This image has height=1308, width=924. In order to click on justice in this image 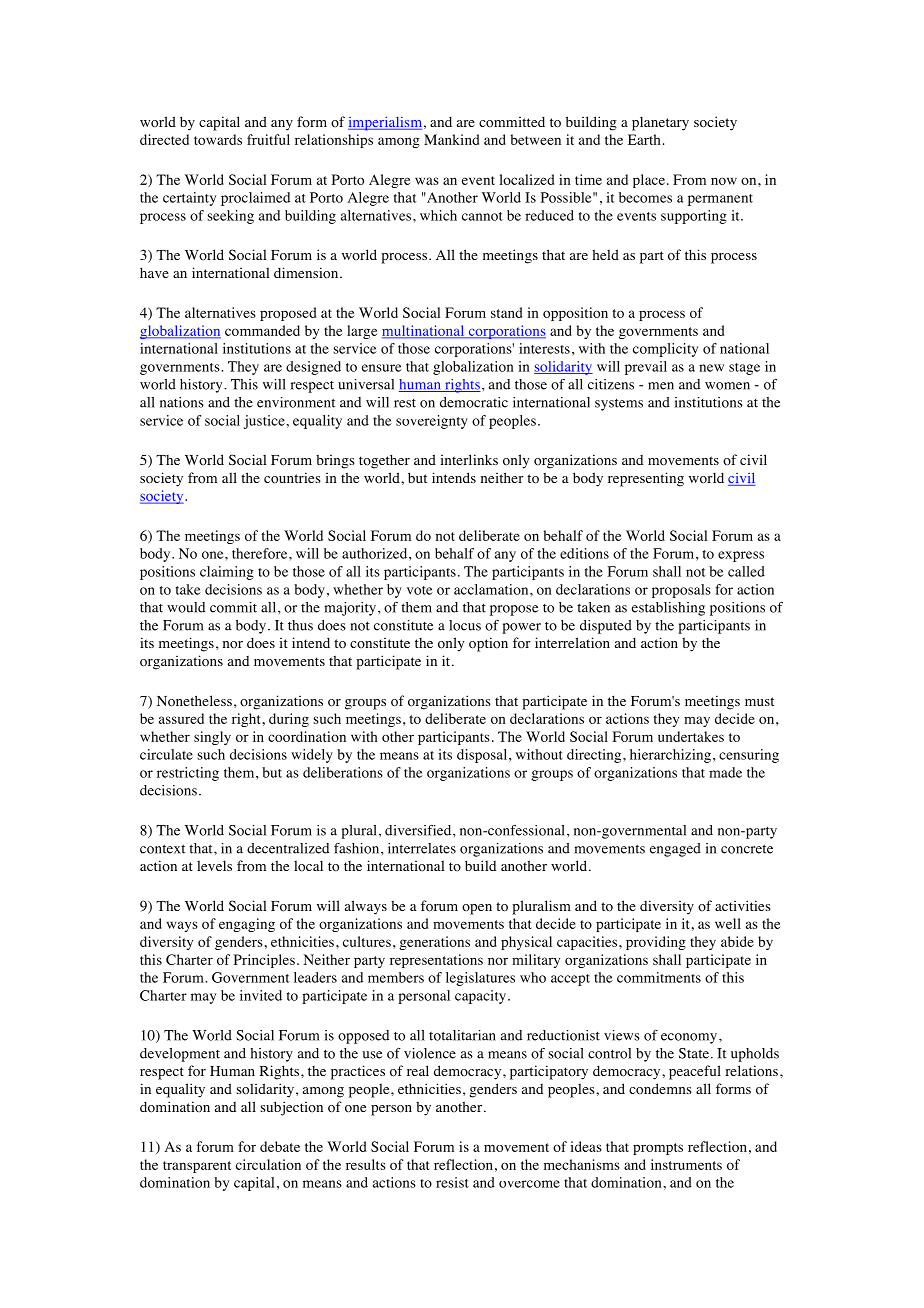, I will do `click(265, 422)`.
